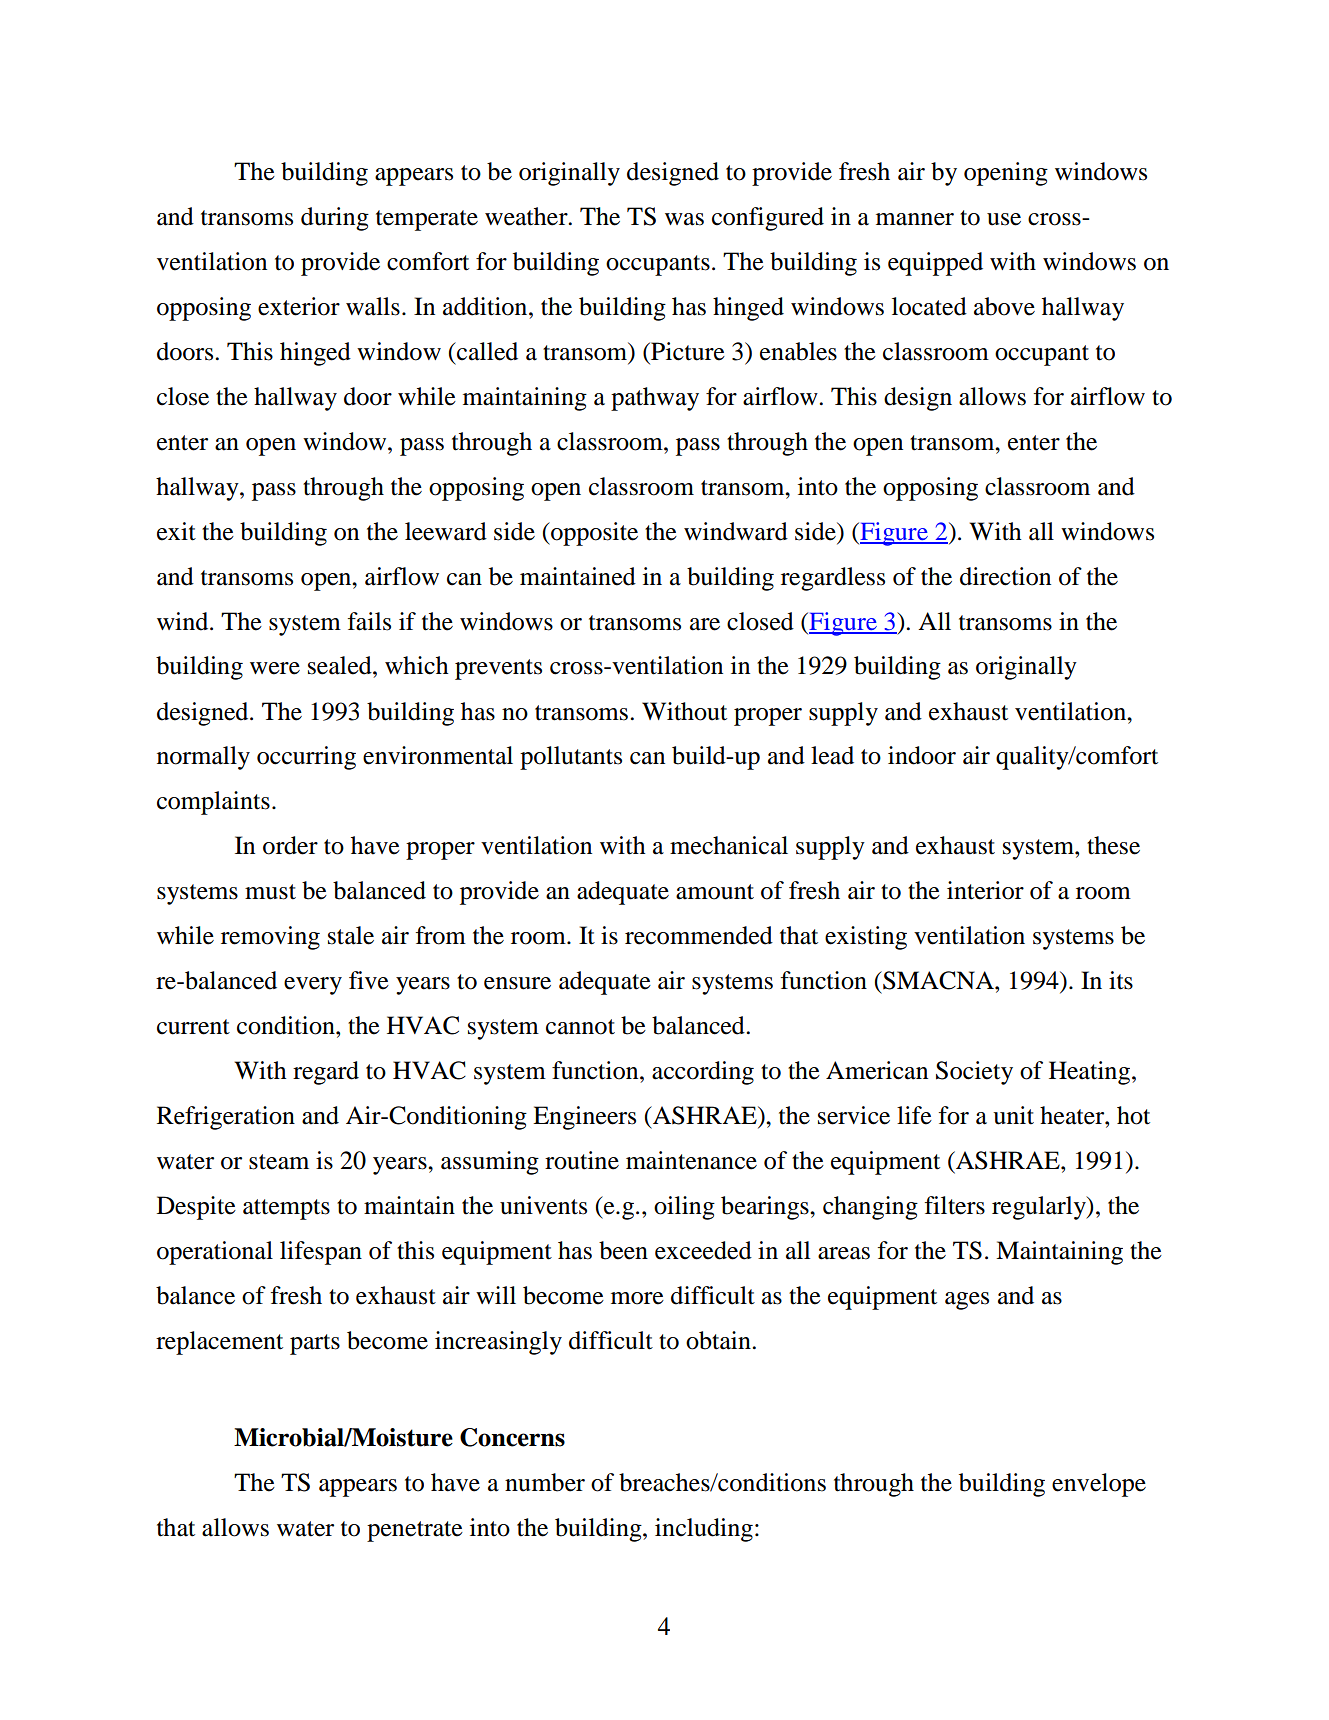 The width and height of the page is (1329, 1720). I want to click on ages, so click(967, 1301).
